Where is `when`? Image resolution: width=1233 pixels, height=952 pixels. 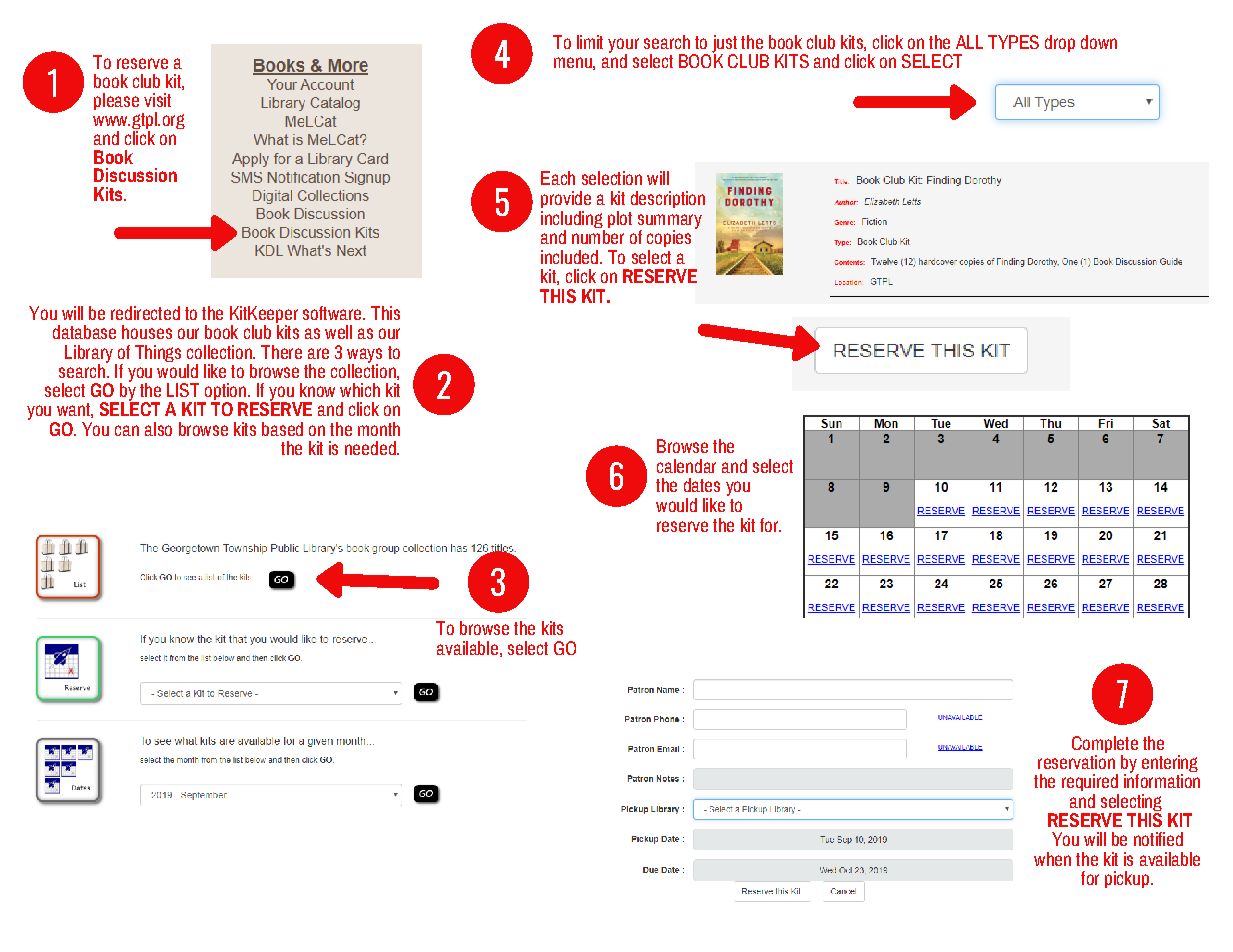
when is located at coordinates (1052, 859).
